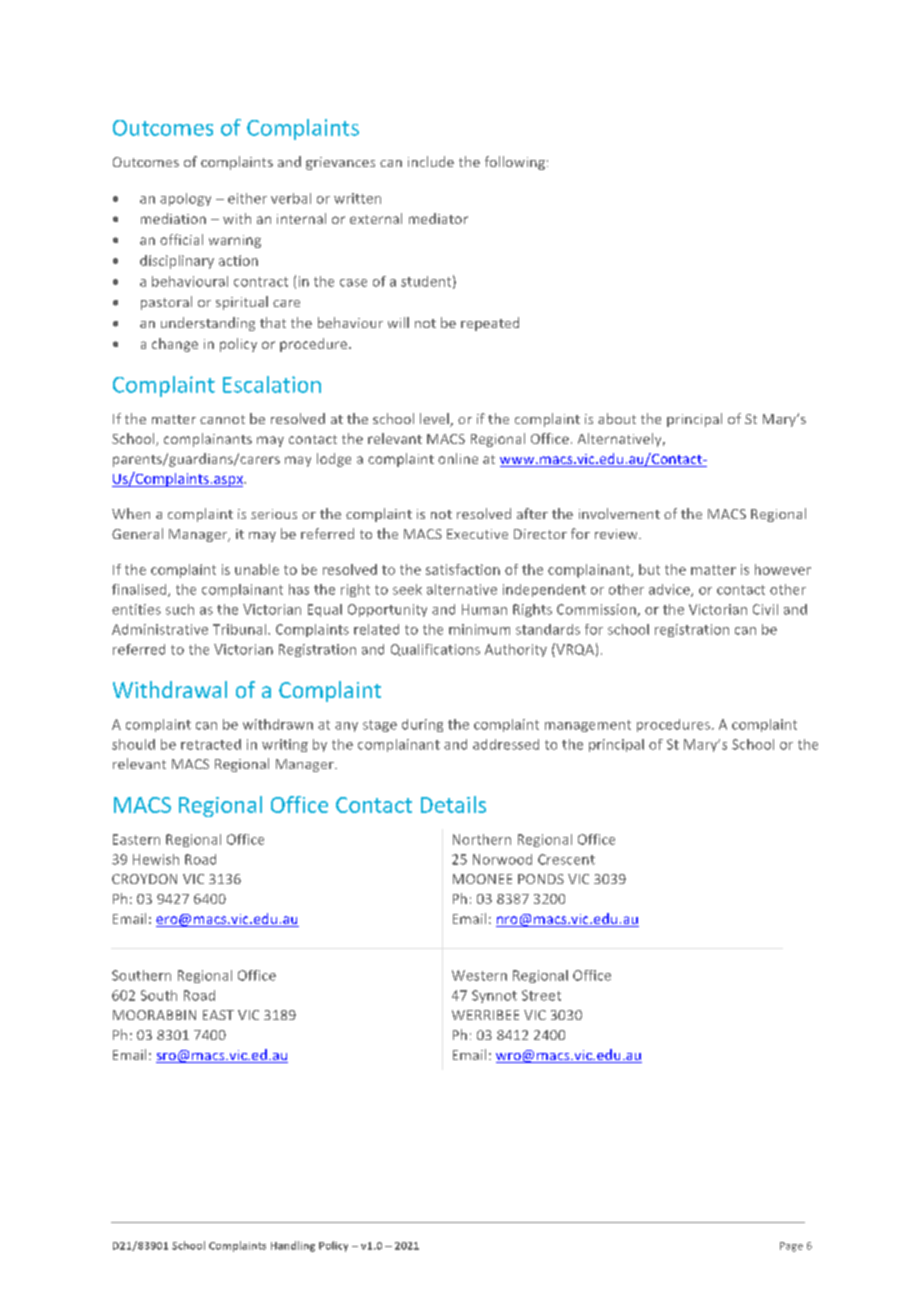 The height and width of the screenshot is (1308, 924). What do you see at coordinates (484, 609) in the screenshot?
I see `Human` at bounding box center [484, 609].
